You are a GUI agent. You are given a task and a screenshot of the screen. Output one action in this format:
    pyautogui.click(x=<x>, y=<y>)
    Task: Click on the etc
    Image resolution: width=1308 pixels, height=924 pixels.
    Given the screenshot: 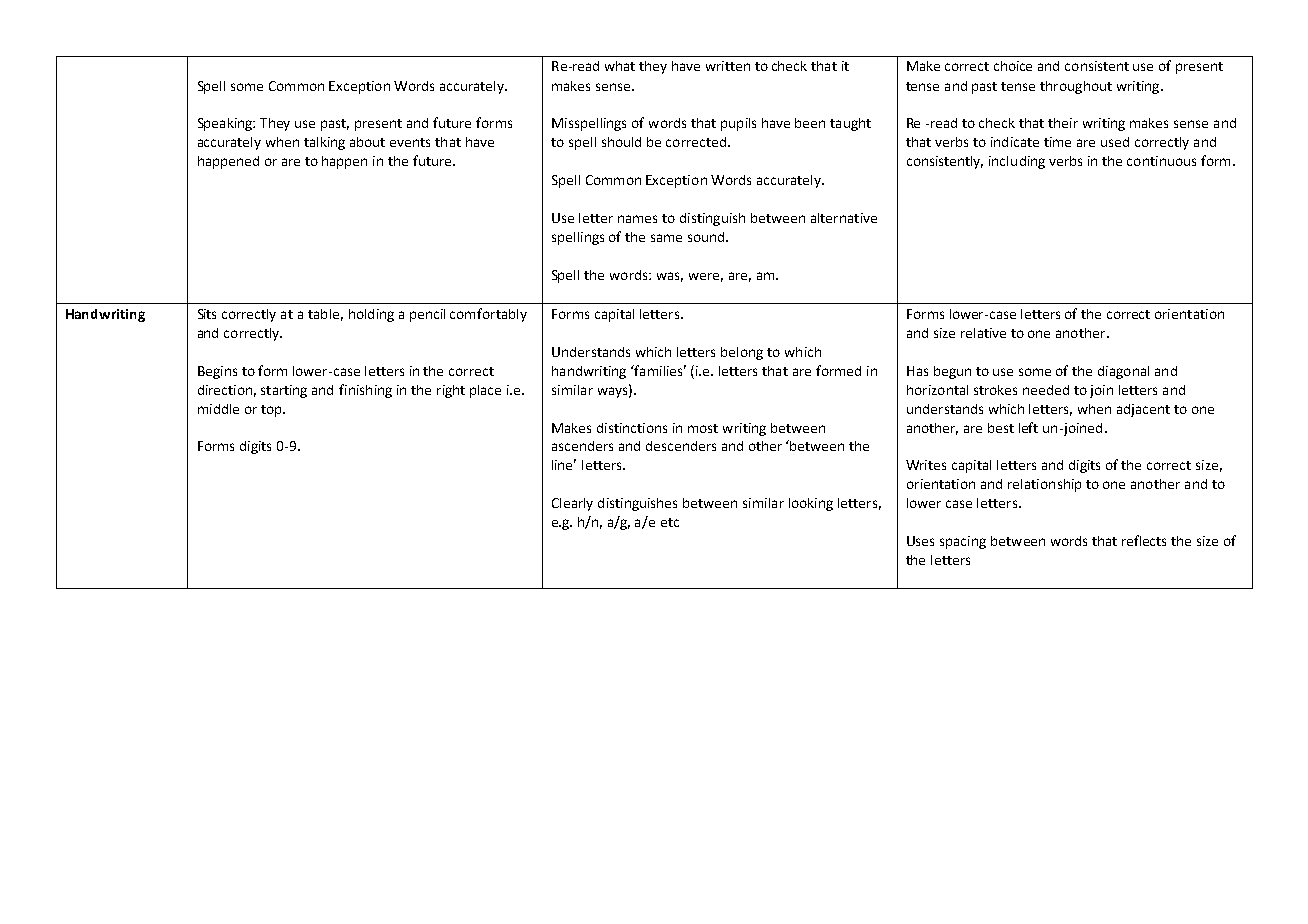 What is the action you would take?
    pyautogui.click(x=670, y=522)
